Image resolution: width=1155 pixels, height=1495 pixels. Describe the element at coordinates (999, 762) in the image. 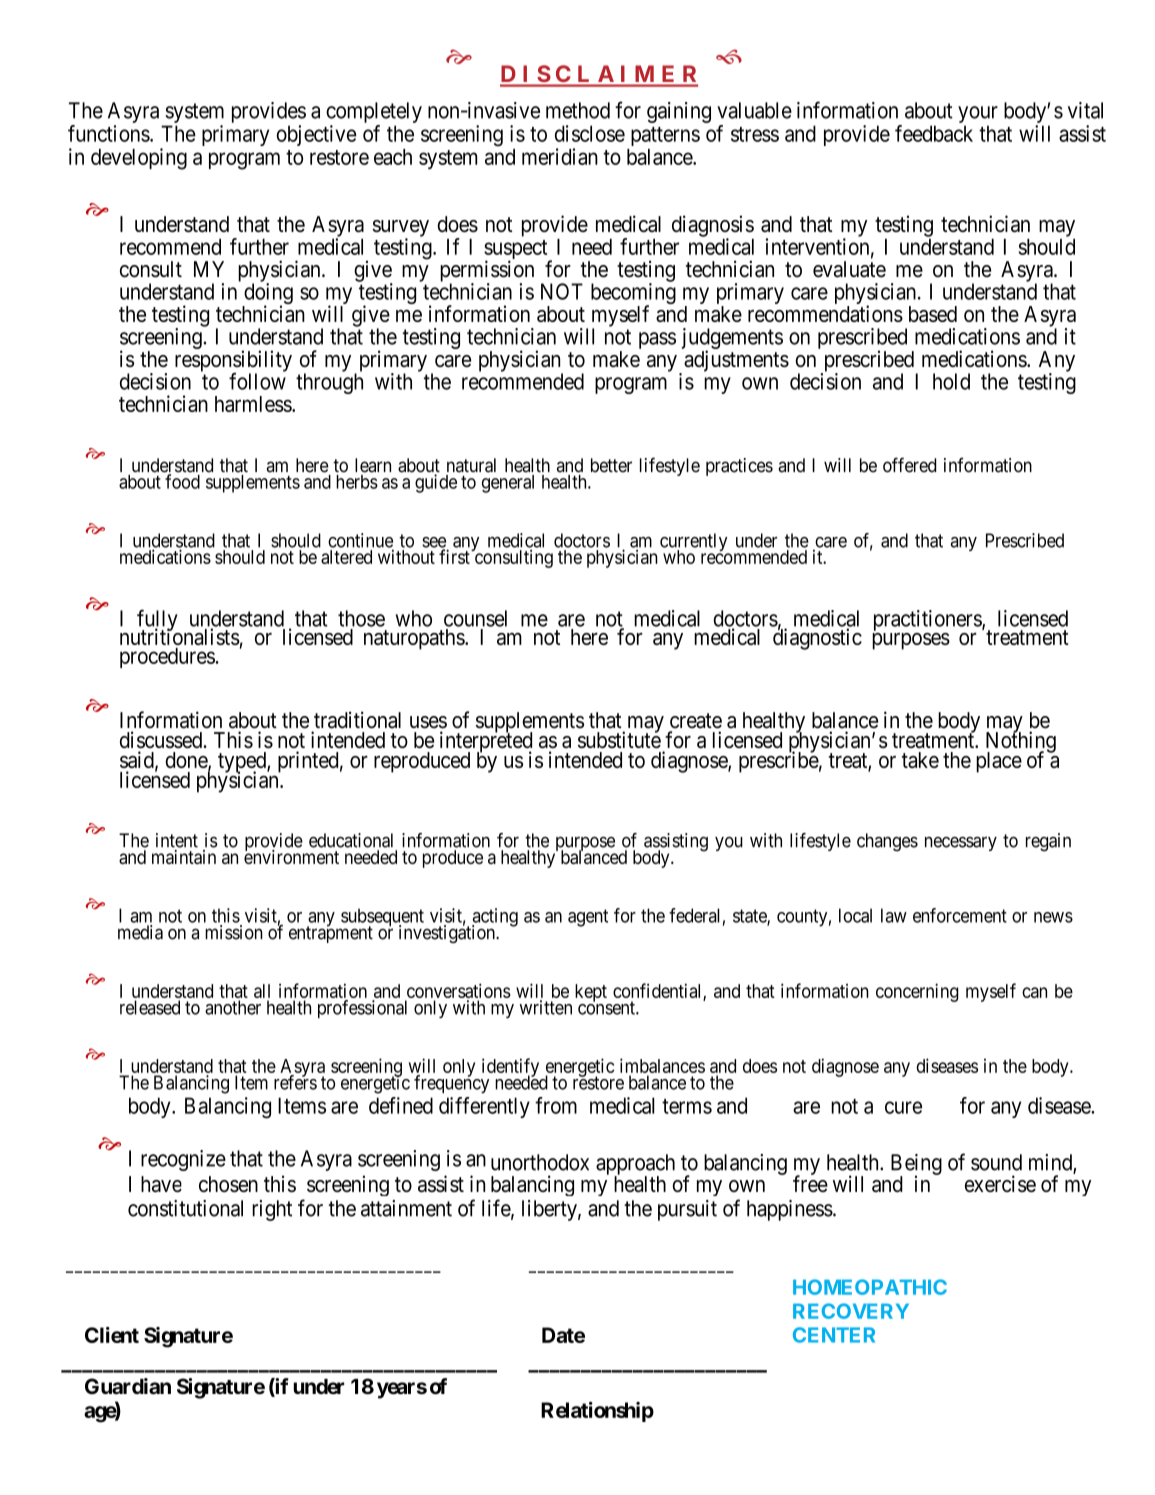

I see `place` at that location.
